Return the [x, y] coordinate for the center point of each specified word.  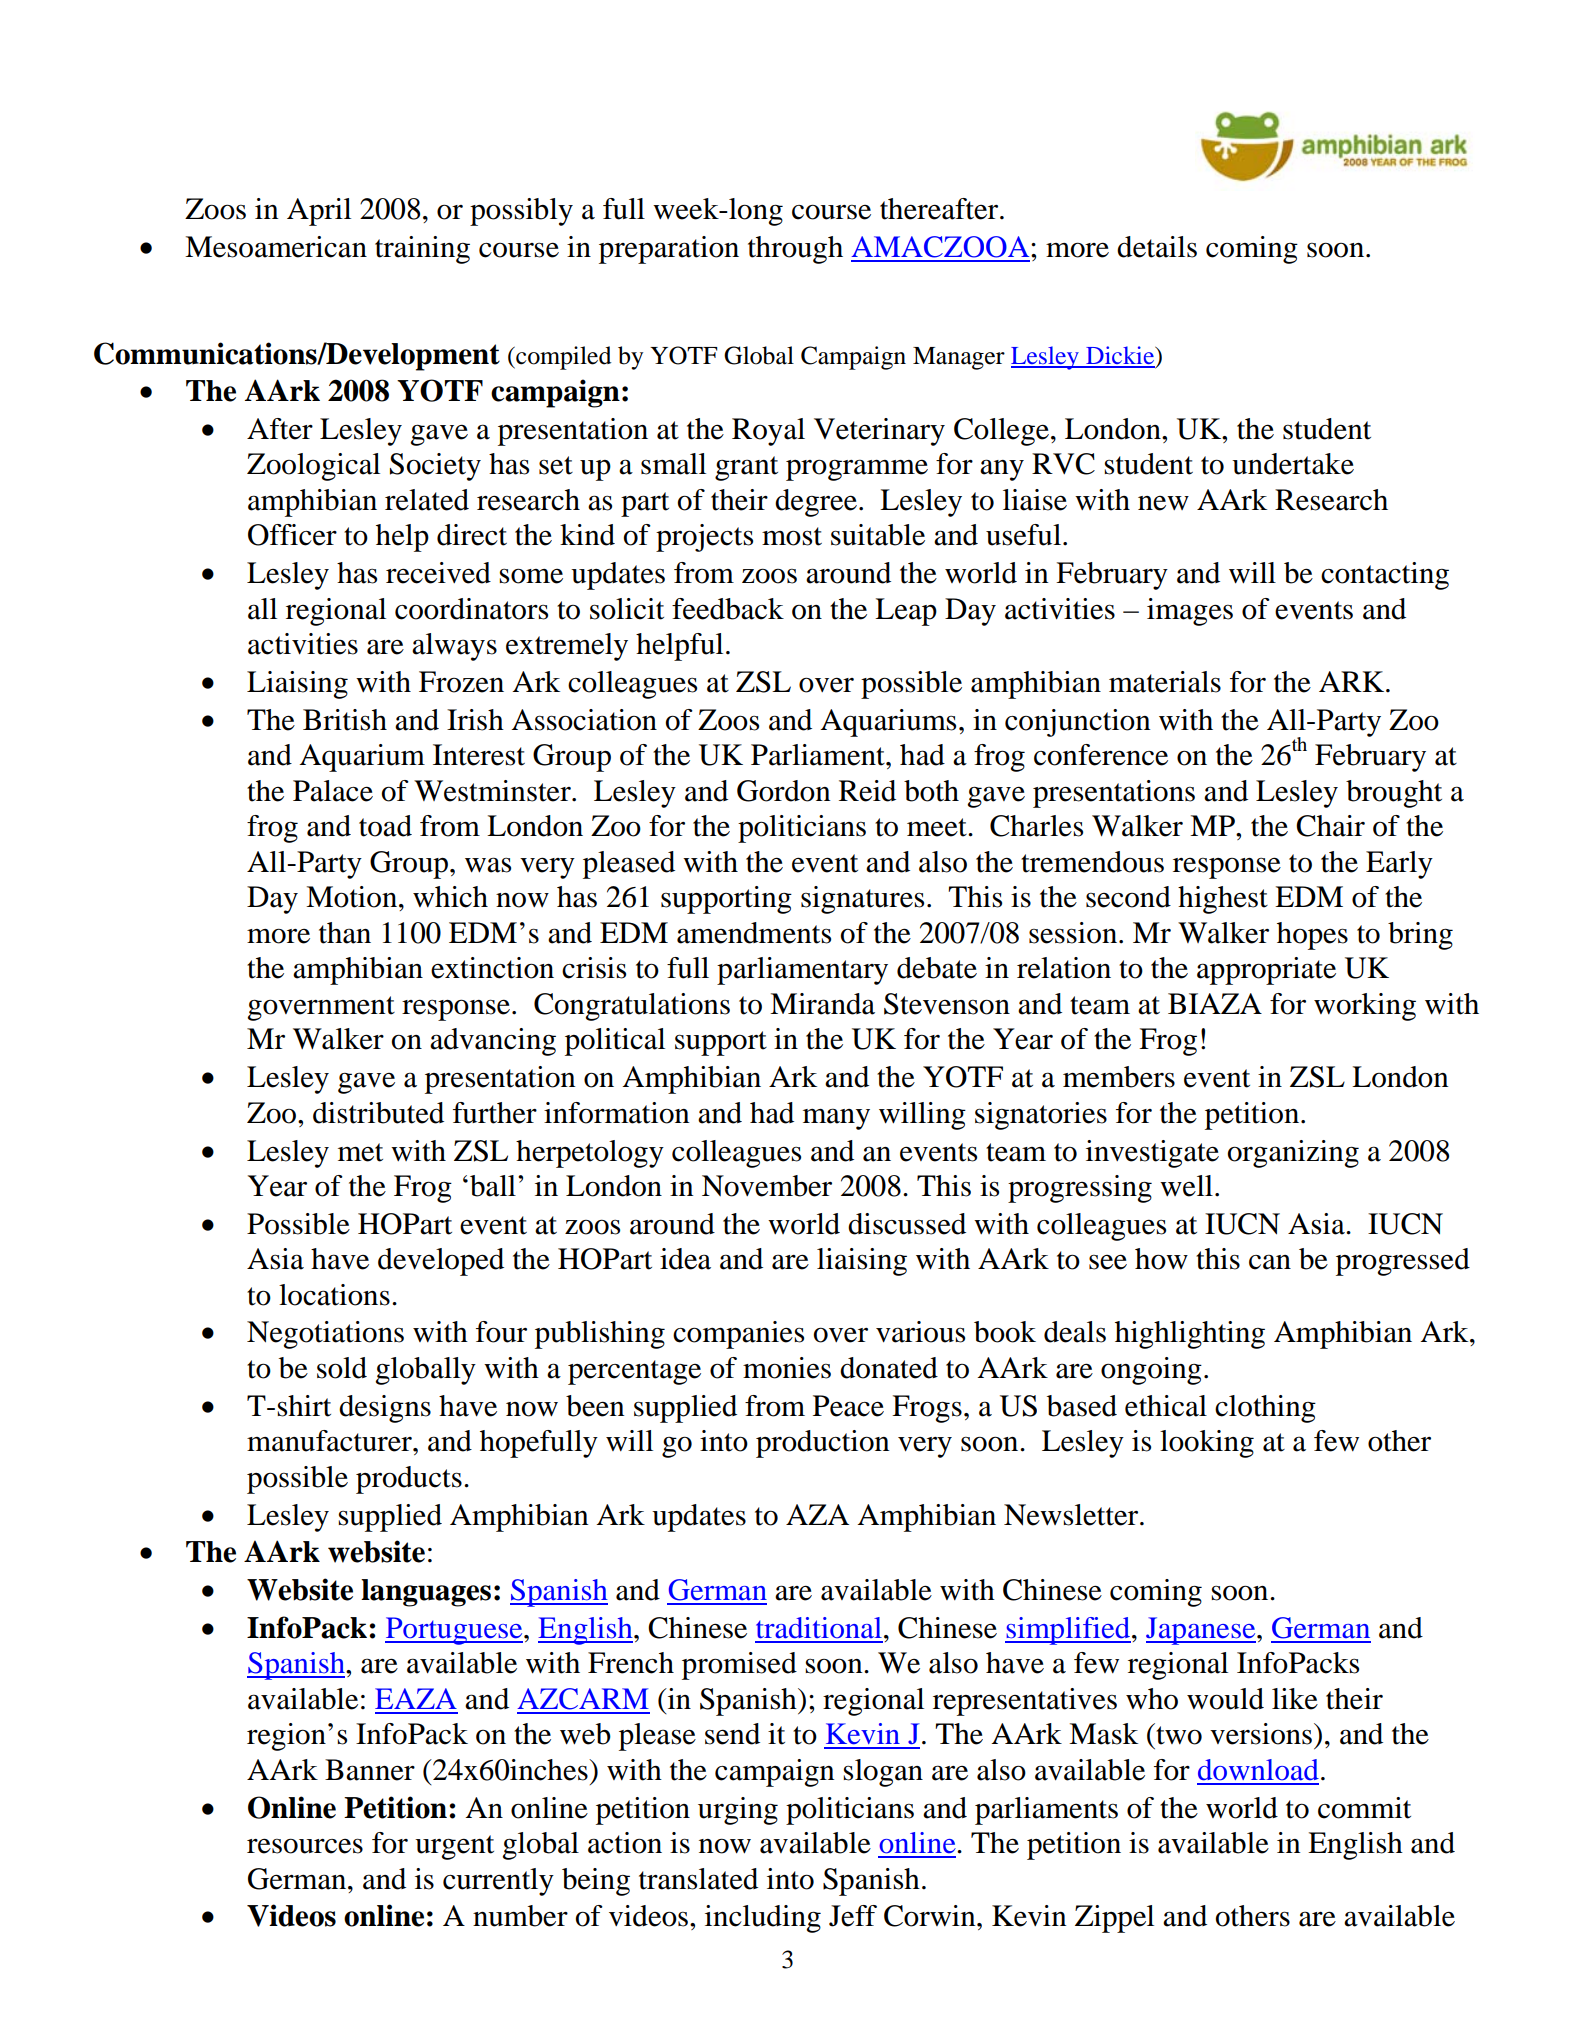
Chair [1330, 826]
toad [385, 826]
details [1157, 247]
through [795, 250]
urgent [454, 1847]
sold [342, 1368]
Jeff [853, 1916]
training [422, 250]
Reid [867, 791]
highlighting [1190, 1335]
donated [889, 1368]
